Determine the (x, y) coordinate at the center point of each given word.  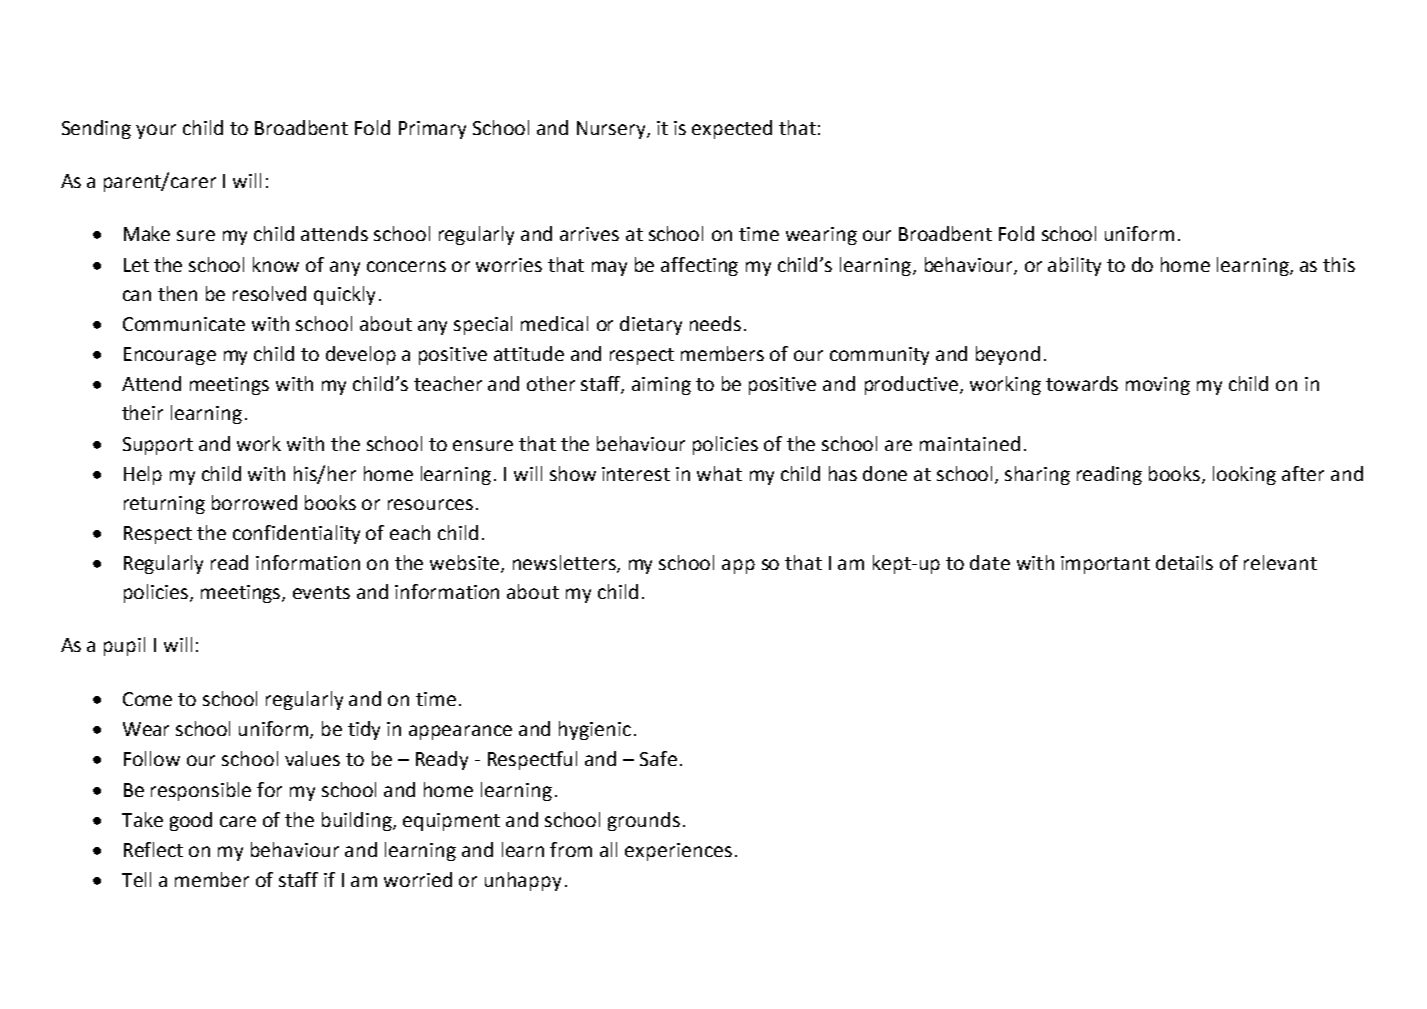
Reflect (153, 849)
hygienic (595, 730)
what (719, 473)
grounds (644, 821)
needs (715, 323)
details (1184, 562)
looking (1244, 475)
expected (732, 129)
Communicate (184, 324)
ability (1074, 266)
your (156, 131)
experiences (678, 852)
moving (1158, 386)
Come (147, 699)
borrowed (254, 502)
